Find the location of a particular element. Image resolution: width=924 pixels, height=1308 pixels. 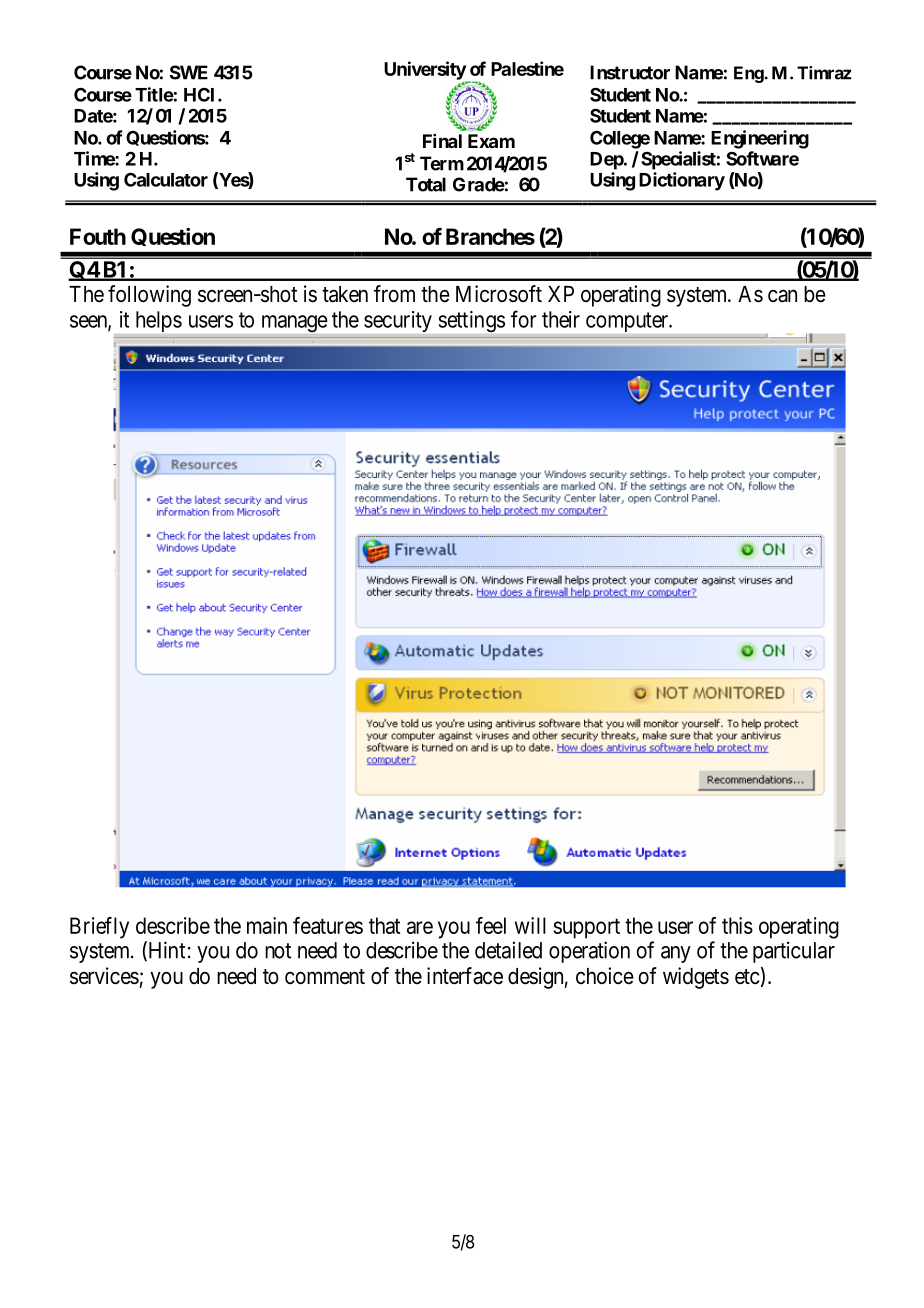

University is located at coordinates (425, 71).
